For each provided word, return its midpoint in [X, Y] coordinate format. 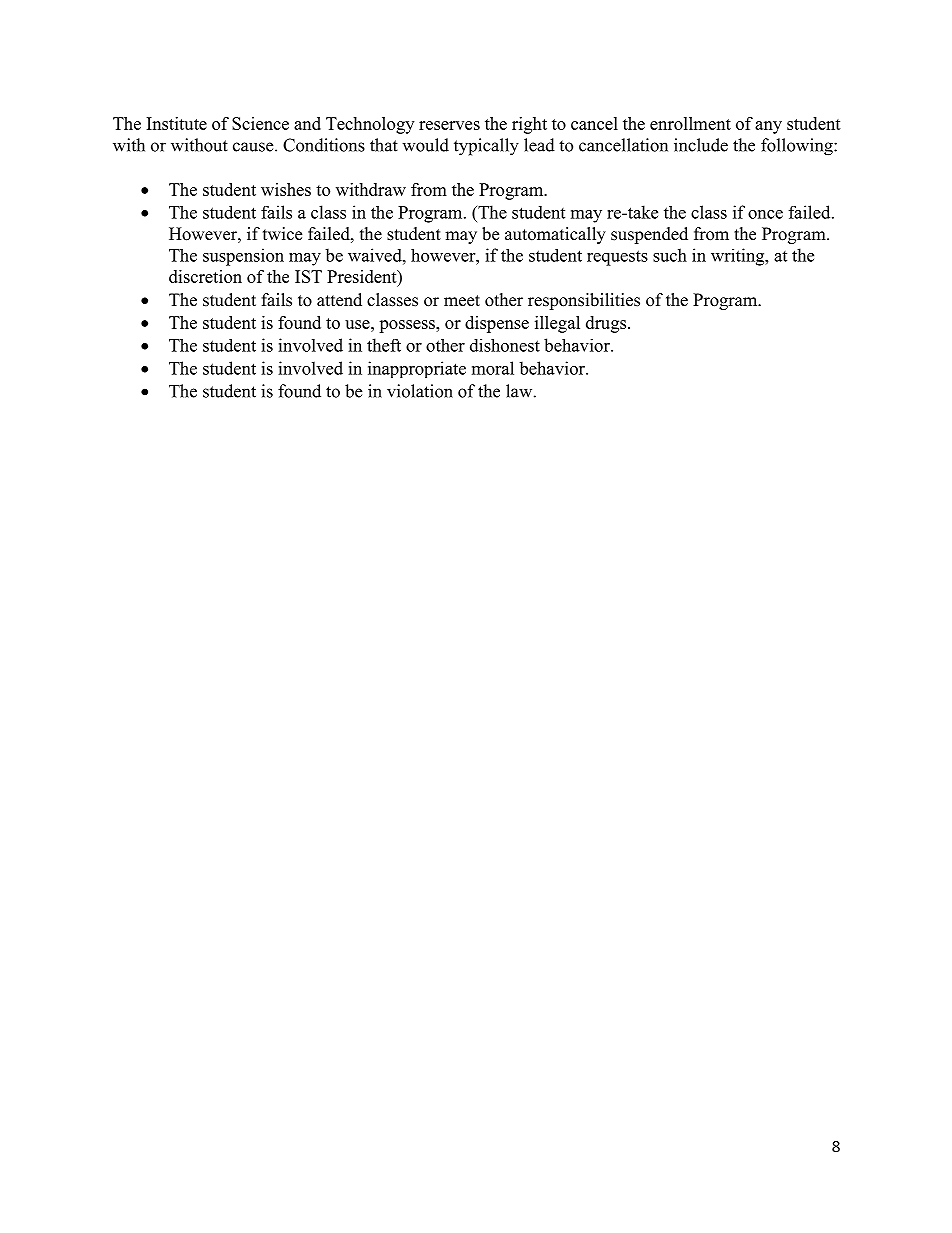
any [768, 127]
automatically [555, 235]
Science [260, 123]
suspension [243, 257]
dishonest [505, 345]
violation [420, 391]
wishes [286, 189]
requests [617, 258]
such [670, 255]
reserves [449, 125]
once [765, 214]
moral [493, 368]
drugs [607, 324]
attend [339, 300]
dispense [497, 324]
